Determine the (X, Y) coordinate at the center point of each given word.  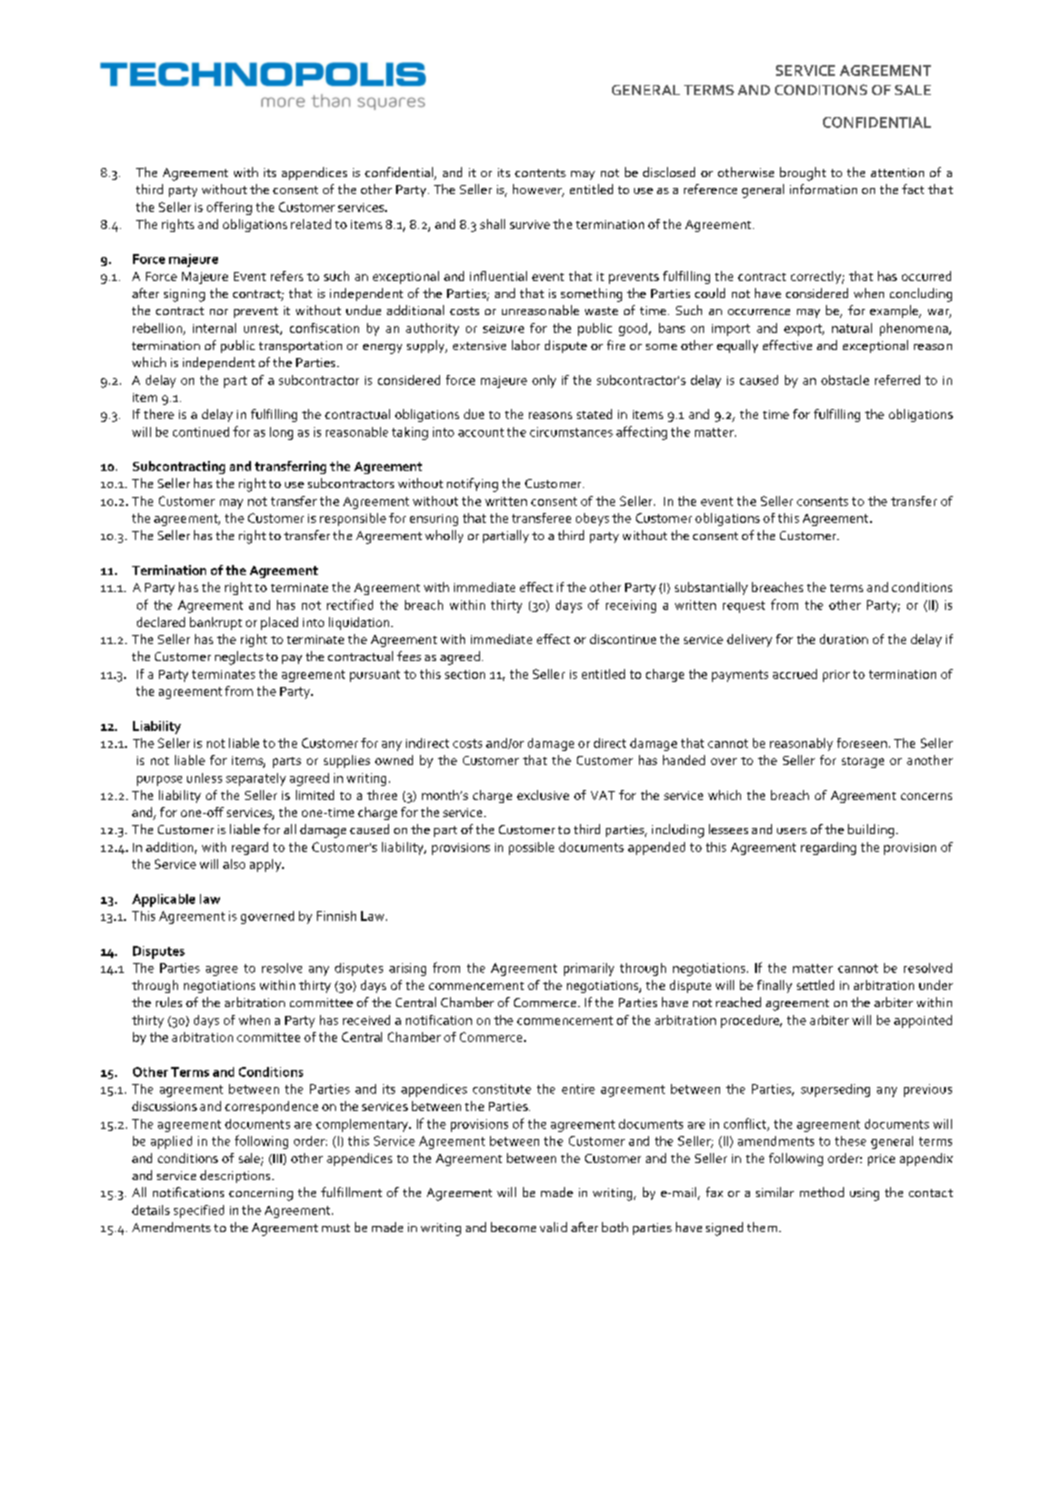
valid (553, 1227)
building (871, 831)
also (234, 864)
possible (531, 848)
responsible (353, 519)
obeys (592, 519)
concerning (261, 1194)
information (823, 189)
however (538, 190)
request (744, 607)
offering (229, 208)
